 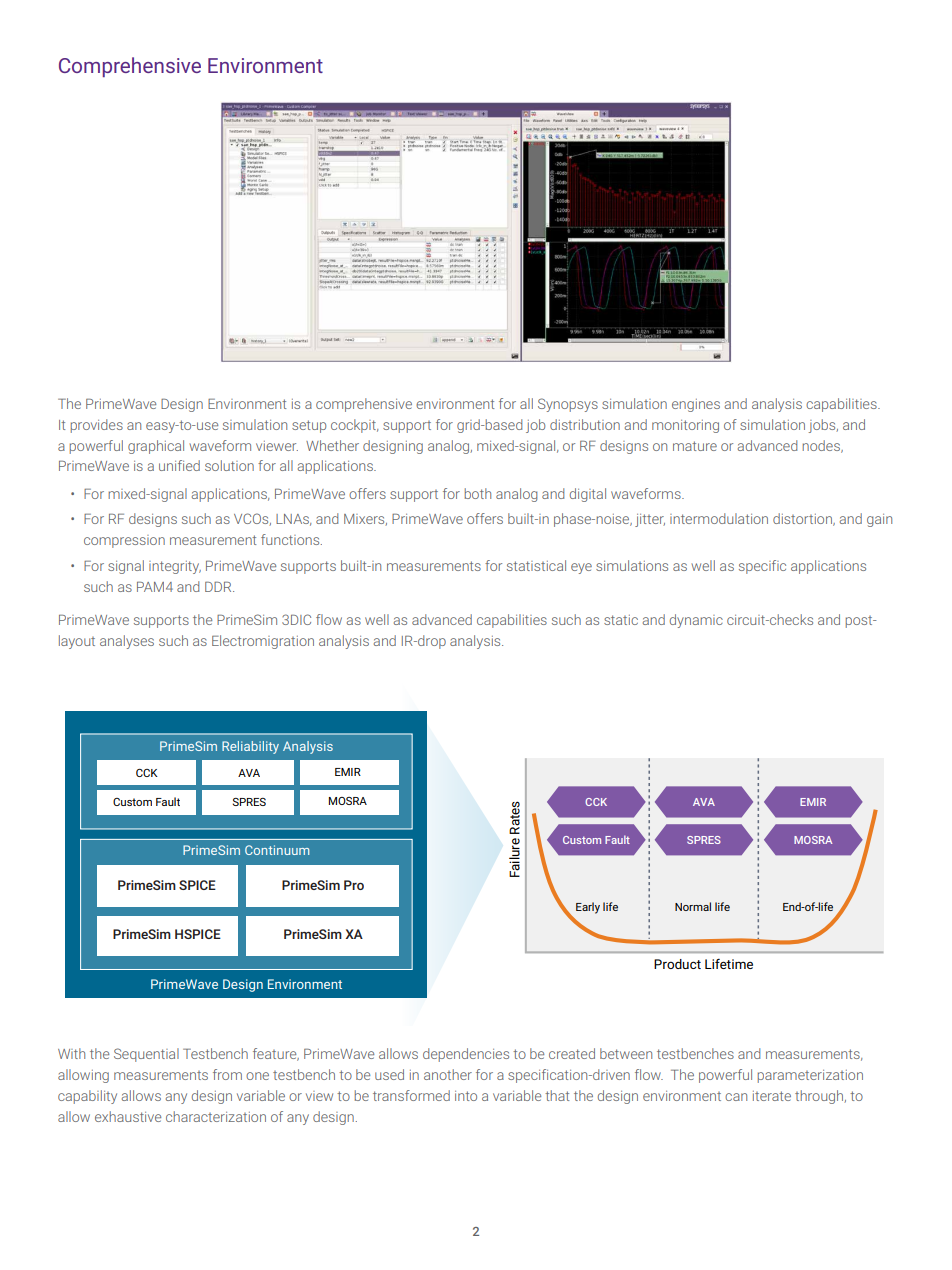 What do you see at coordinates (156, 447) in the page?
I see `graphical` at bounding box center [156, 447].
